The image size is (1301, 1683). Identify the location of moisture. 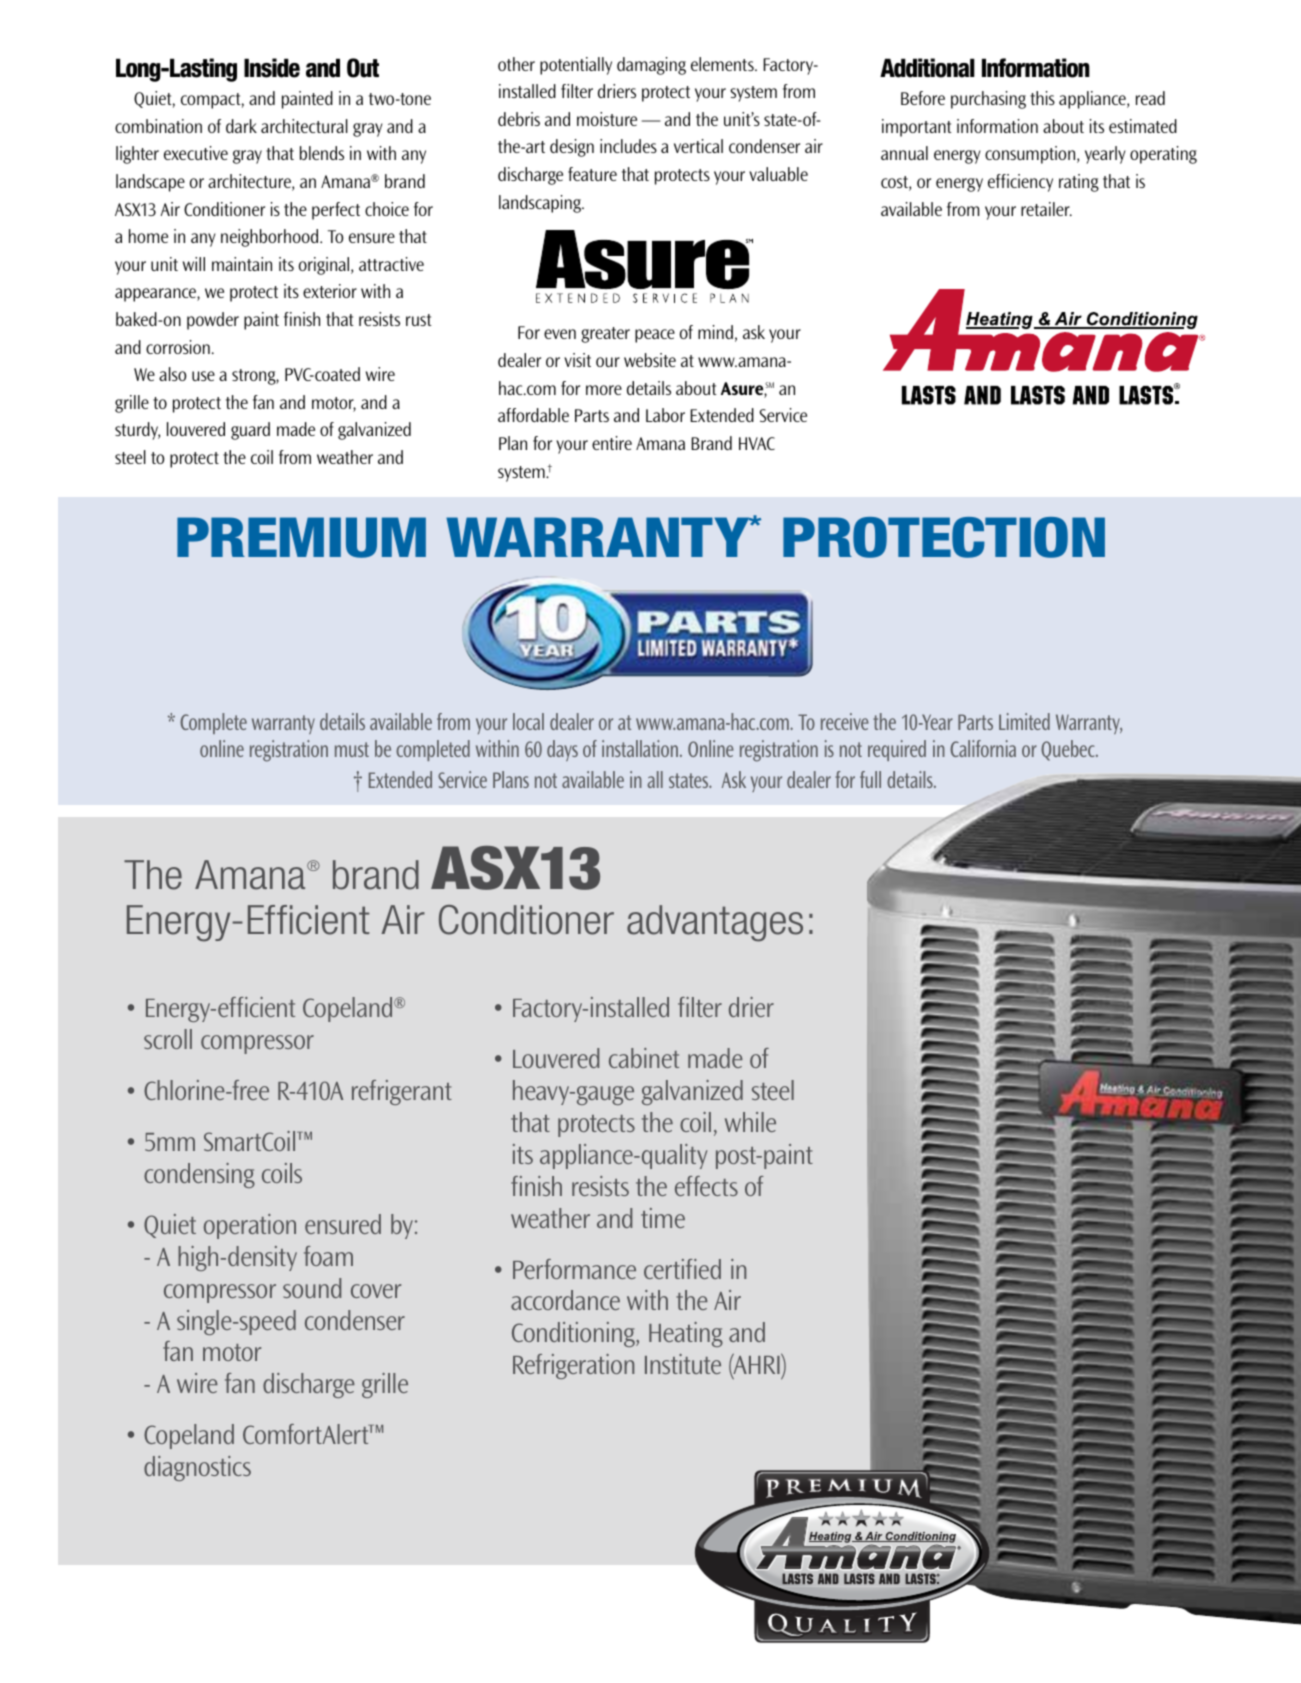
(607, 119).
